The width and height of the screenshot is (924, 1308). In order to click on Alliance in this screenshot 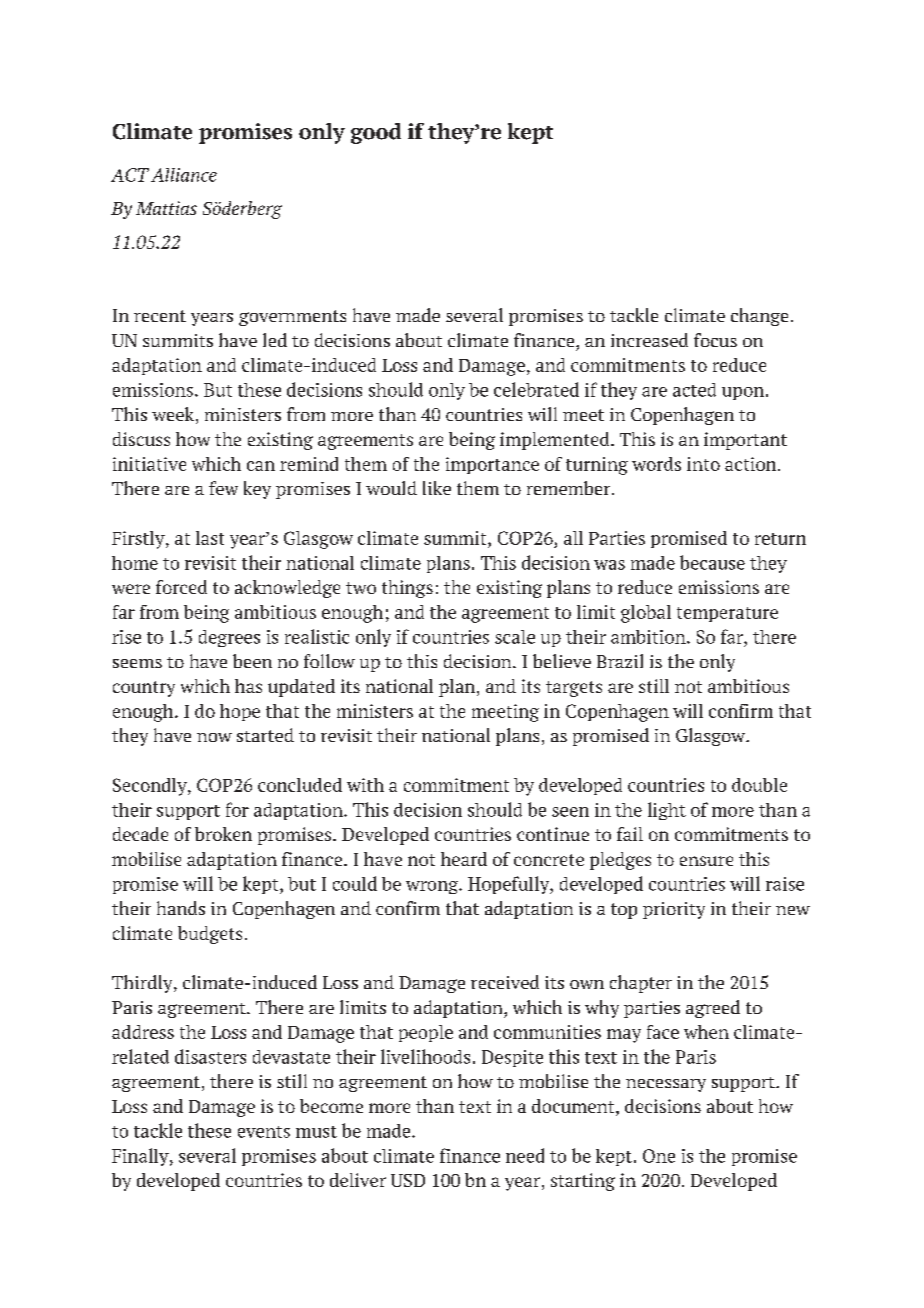, I will do `click(184, 175)`.
